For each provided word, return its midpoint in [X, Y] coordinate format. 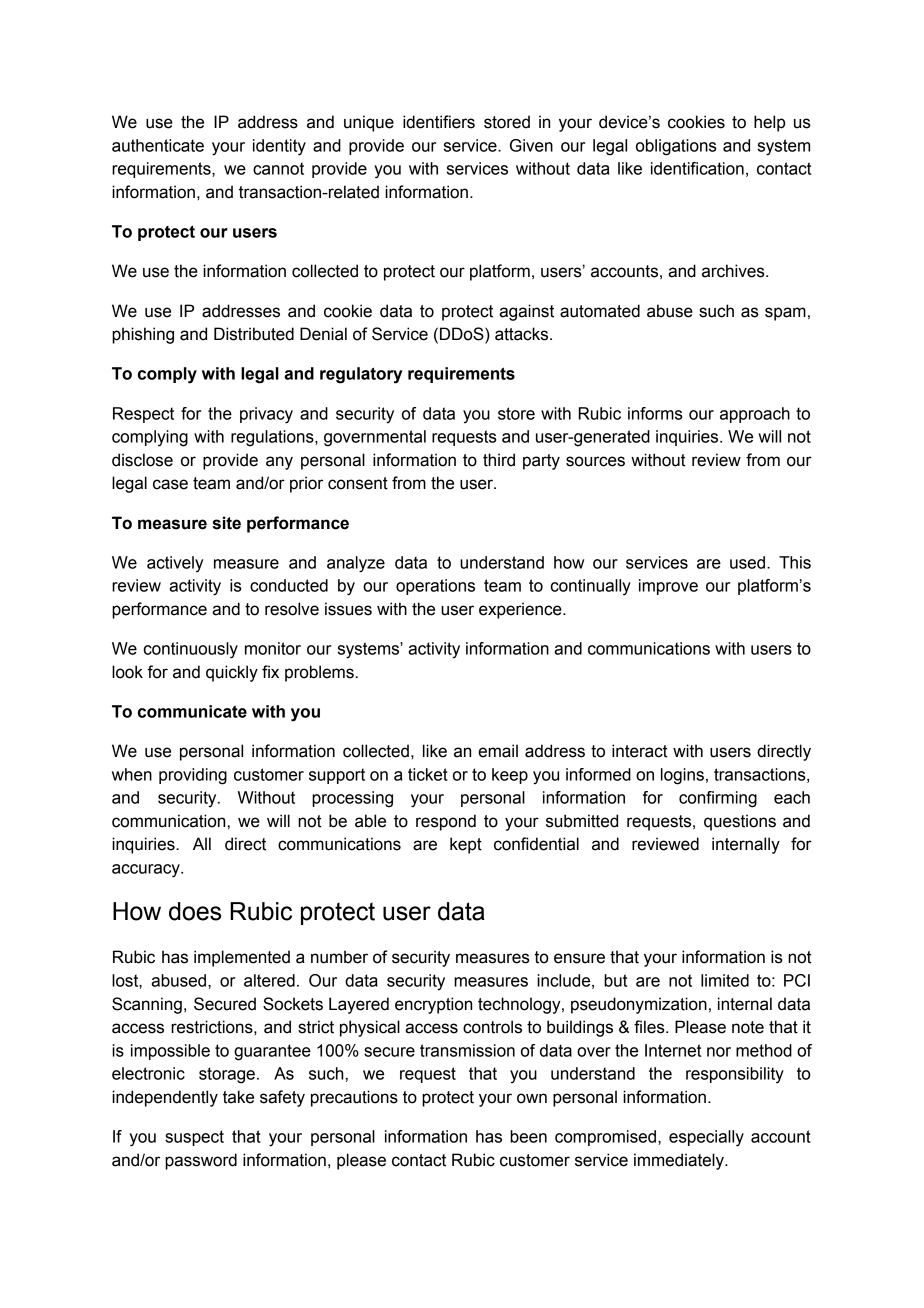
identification [697, 168]
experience [521, 610]
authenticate [158, 145]
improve [668, 587]
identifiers [439, 122]
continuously [191, 650]
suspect [194, 1138]
